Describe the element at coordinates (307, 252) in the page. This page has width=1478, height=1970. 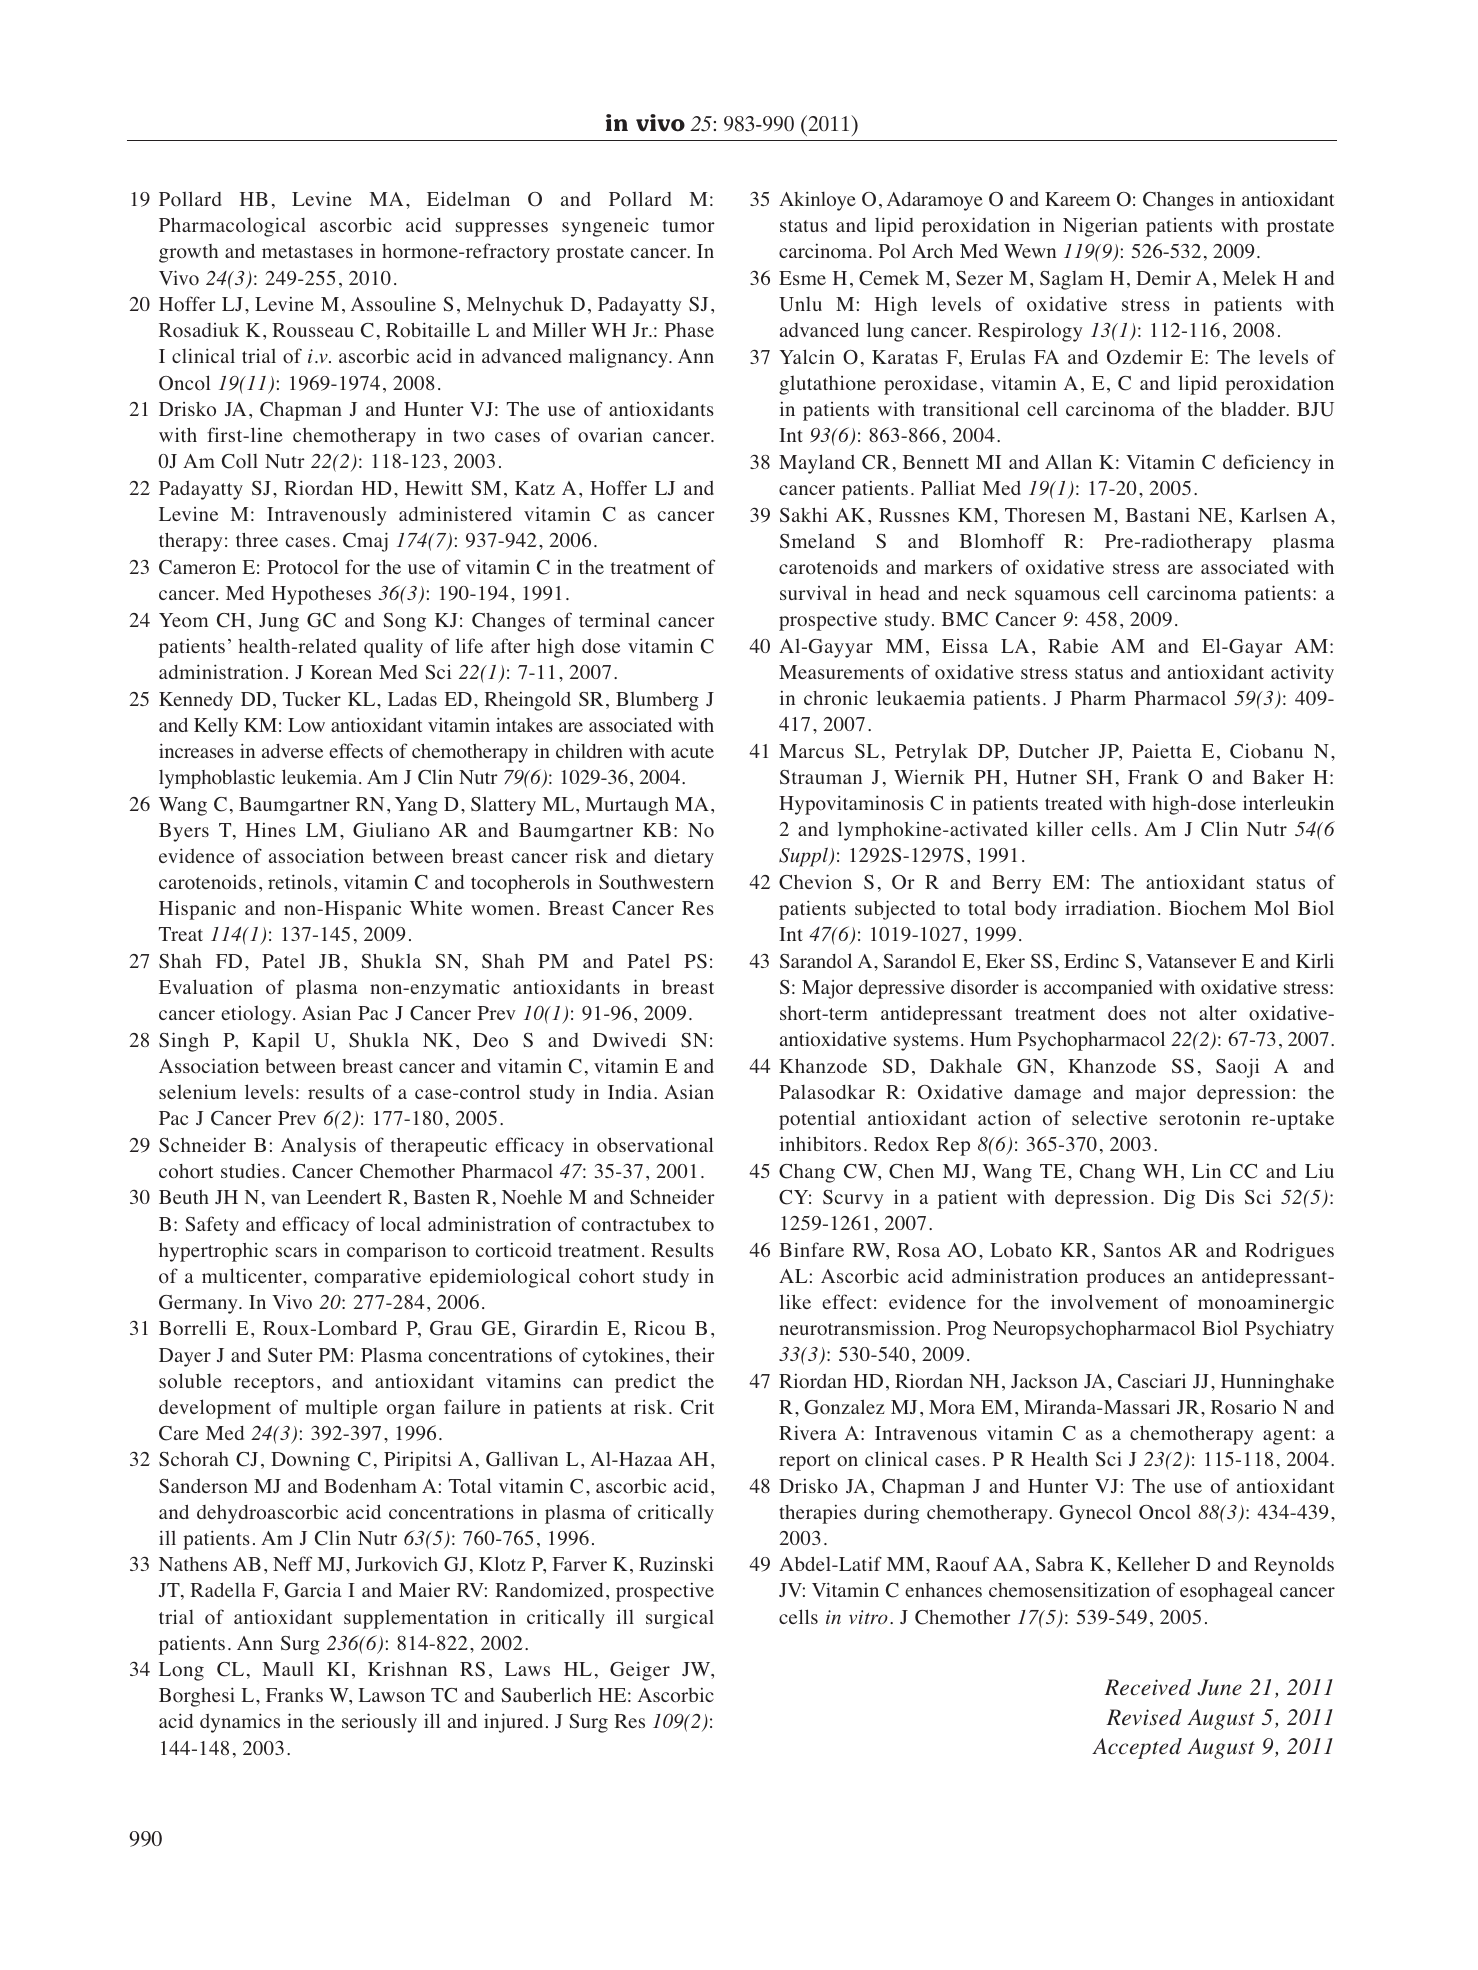
I see `metastases` at that location.
